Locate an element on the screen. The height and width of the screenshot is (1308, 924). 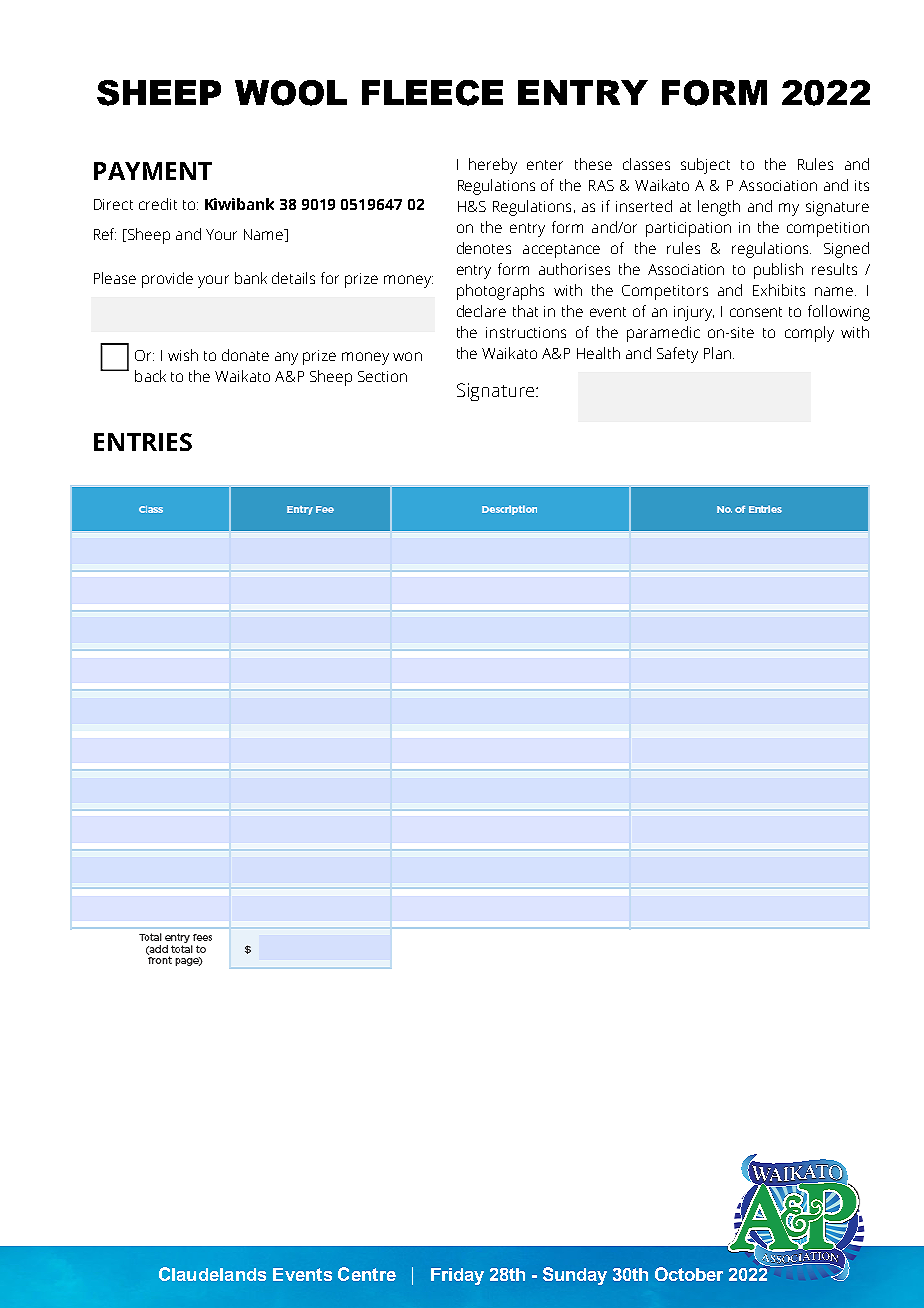
Section is located at coordinates (382, 376).
